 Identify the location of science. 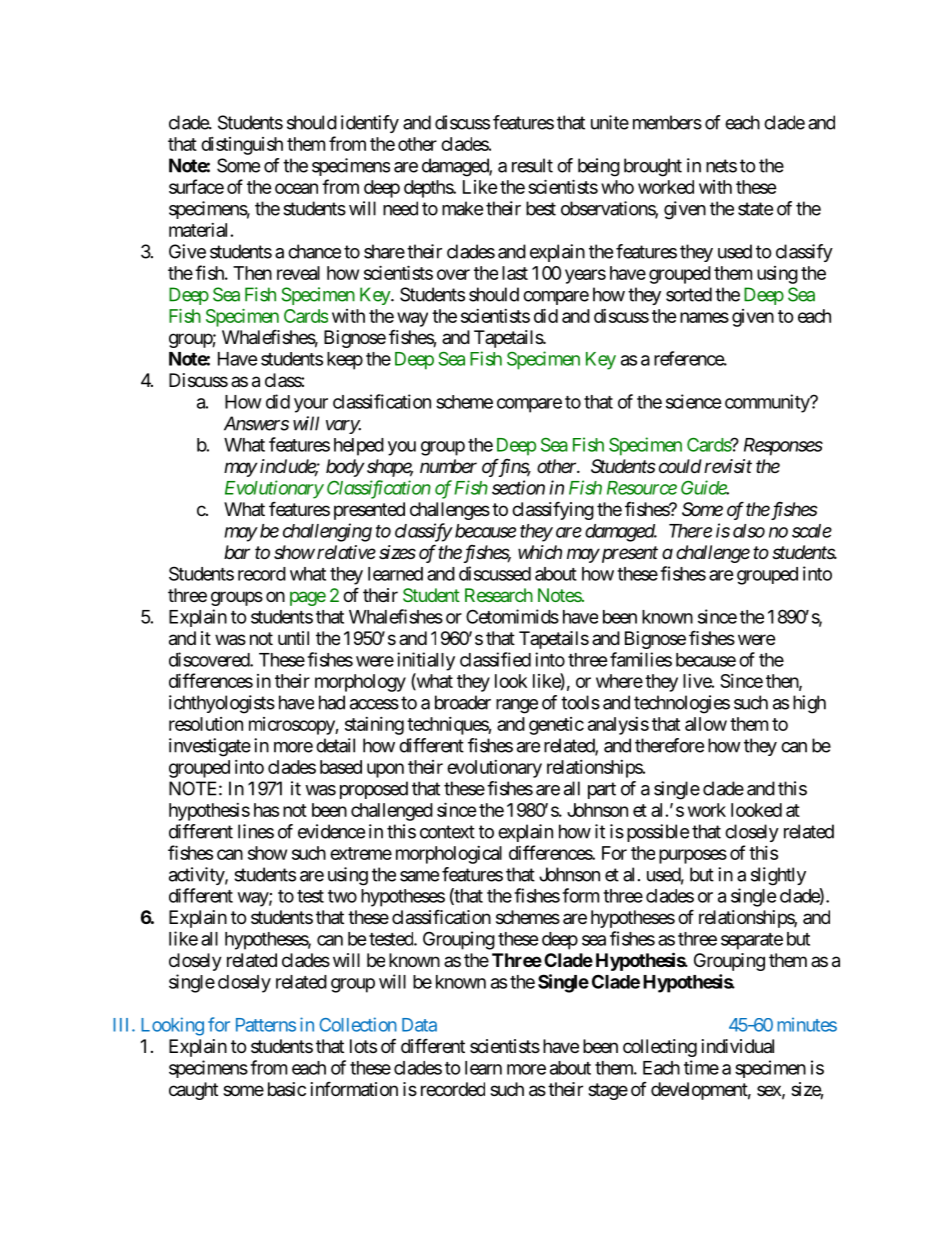
(694, 401).
